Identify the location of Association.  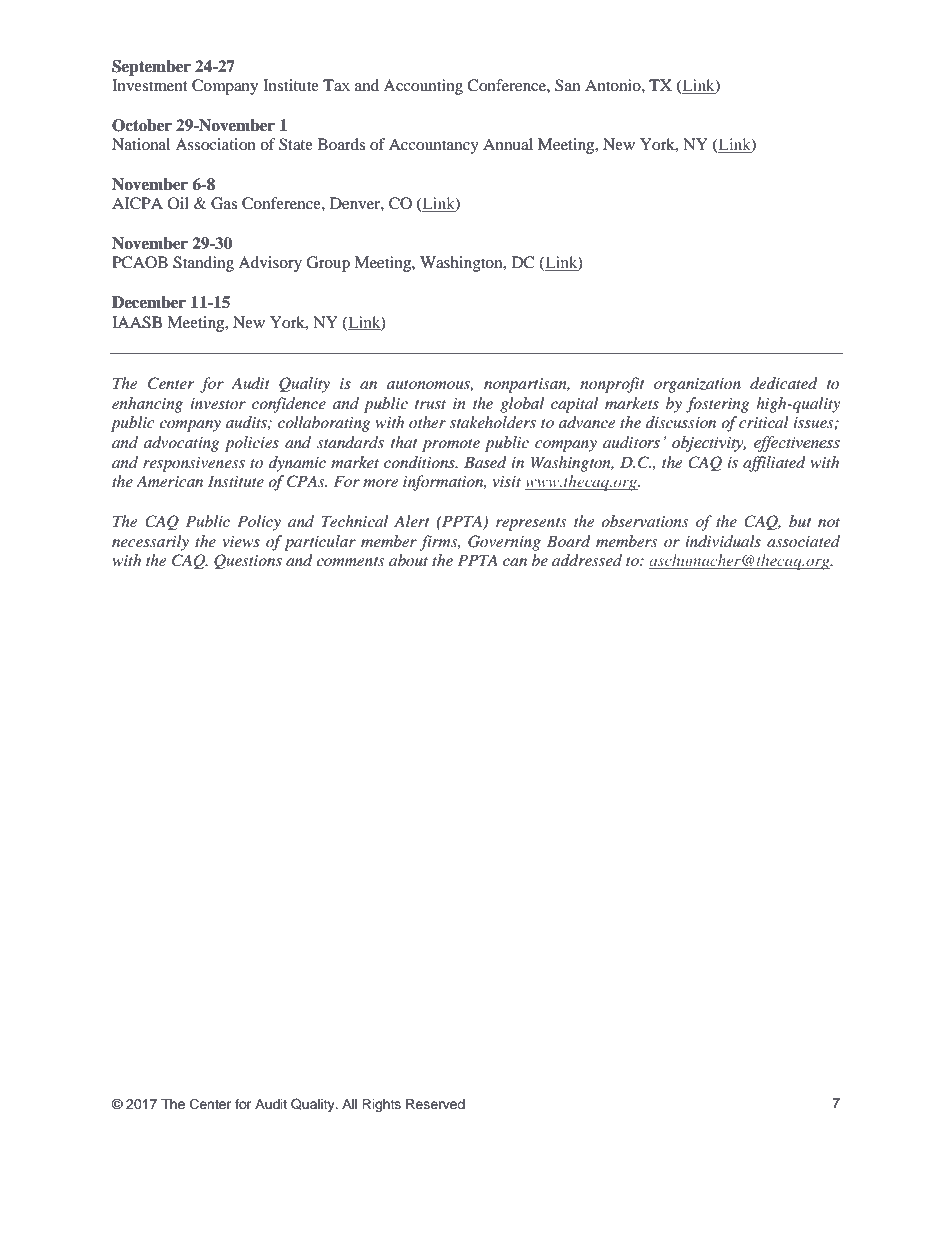
(215, 144).
